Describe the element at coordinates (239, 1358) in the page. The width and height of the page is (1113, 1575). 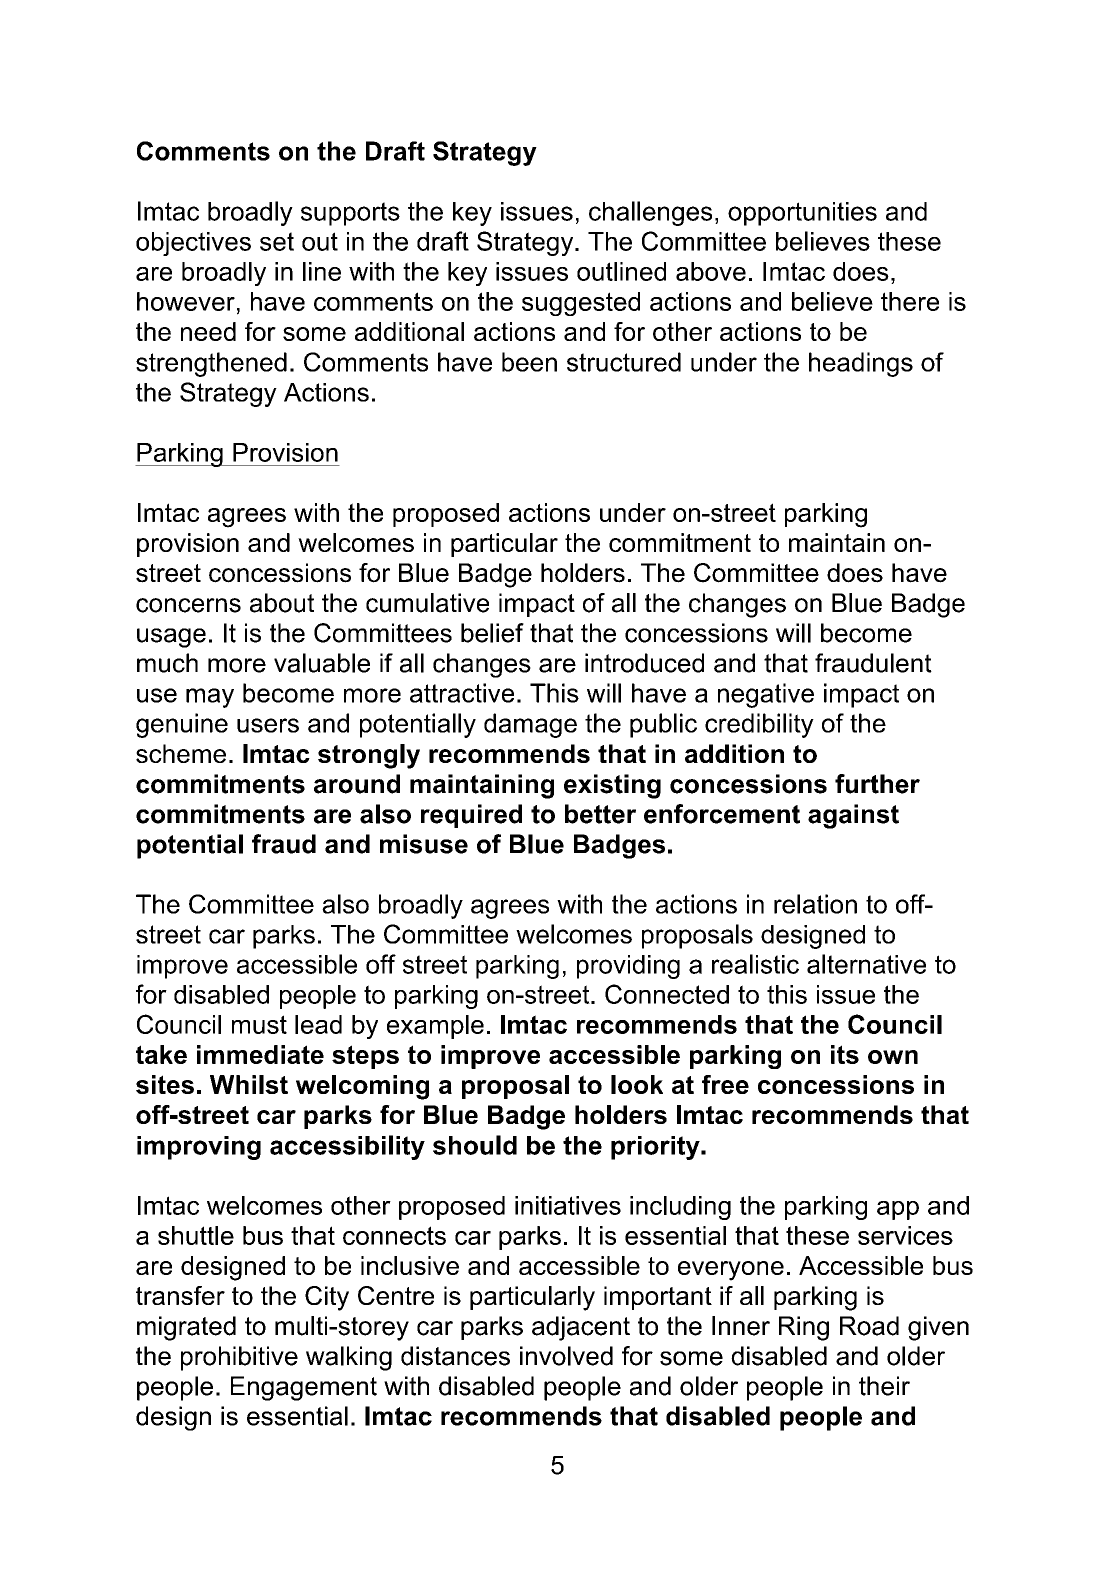
I see `prohibitive` at that location.
